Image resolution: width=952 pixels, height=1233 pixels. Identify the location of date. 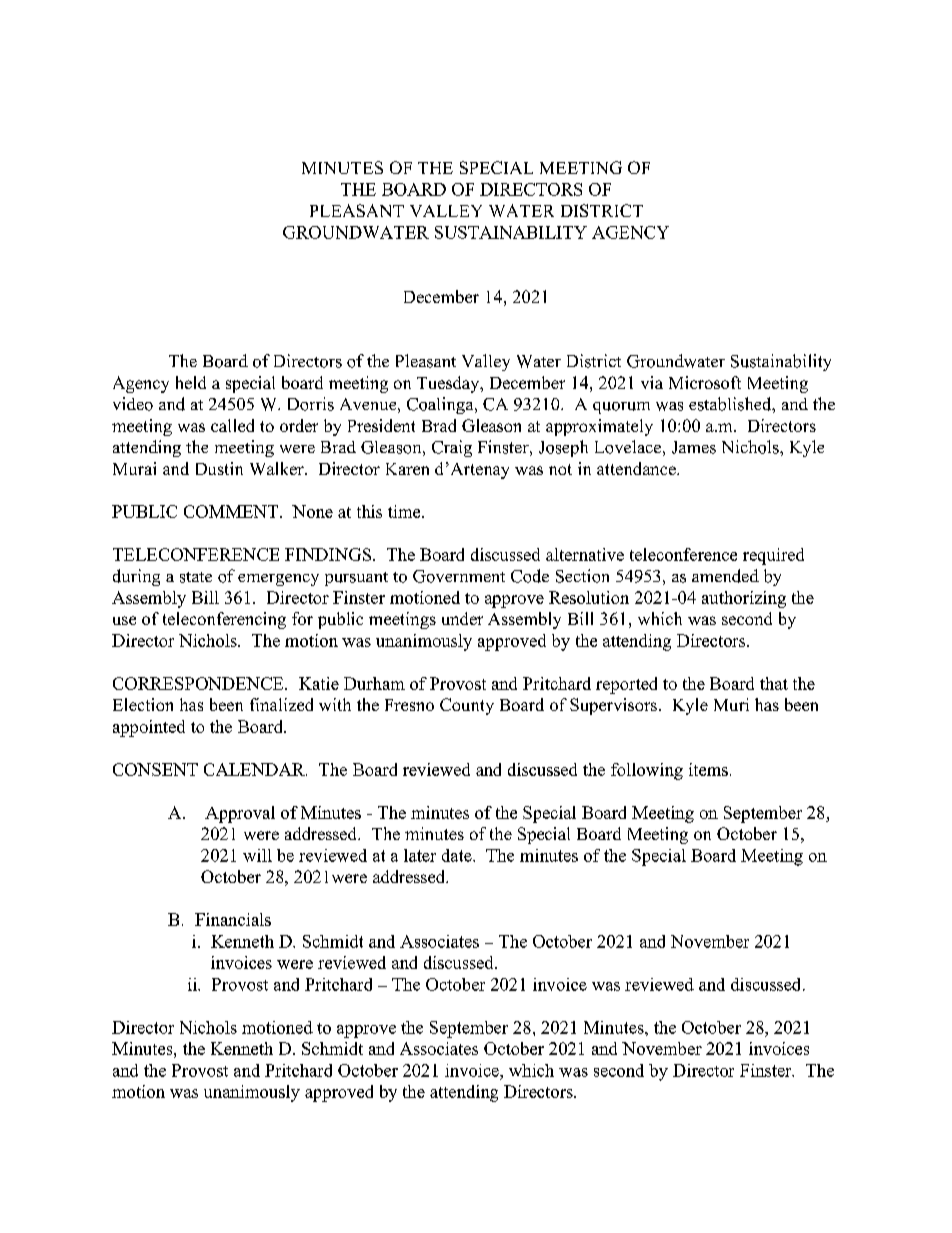
(458, 855).
